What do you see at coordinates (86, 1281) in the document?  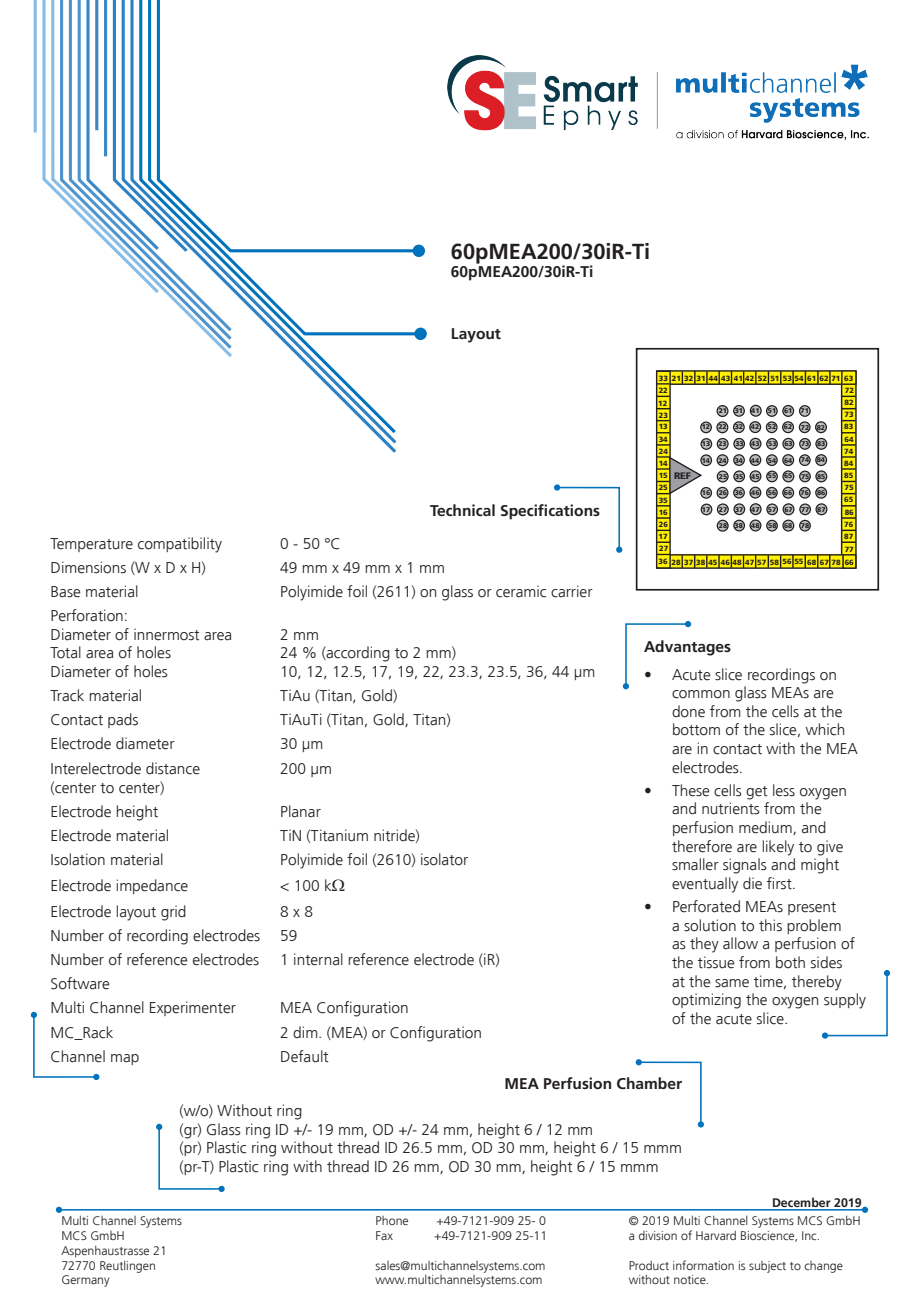 I see `Germany` at bounding box center [86, 1281].
